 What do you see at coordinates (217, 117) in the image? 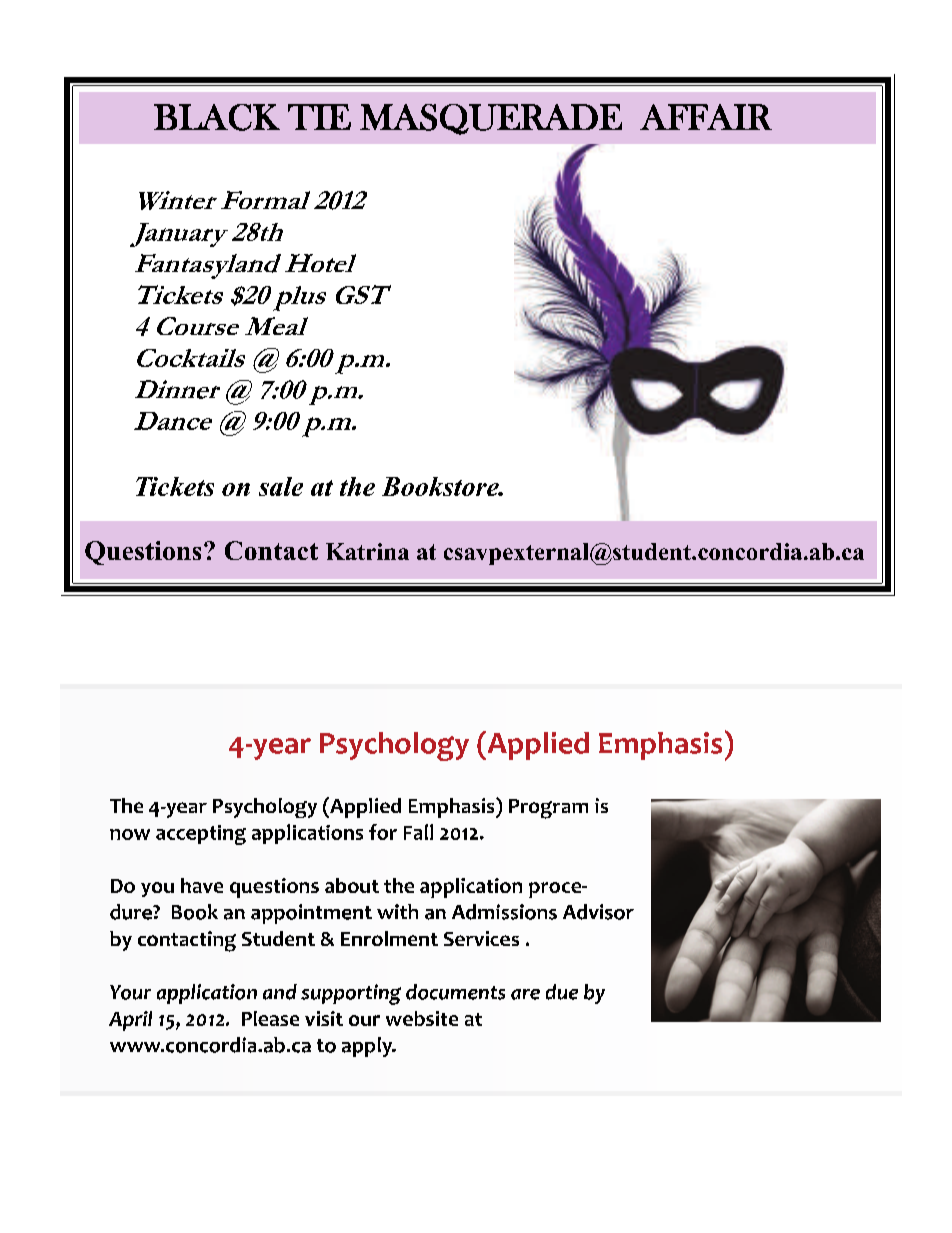
I see `BLACK` at bounding box center [217, 117].
